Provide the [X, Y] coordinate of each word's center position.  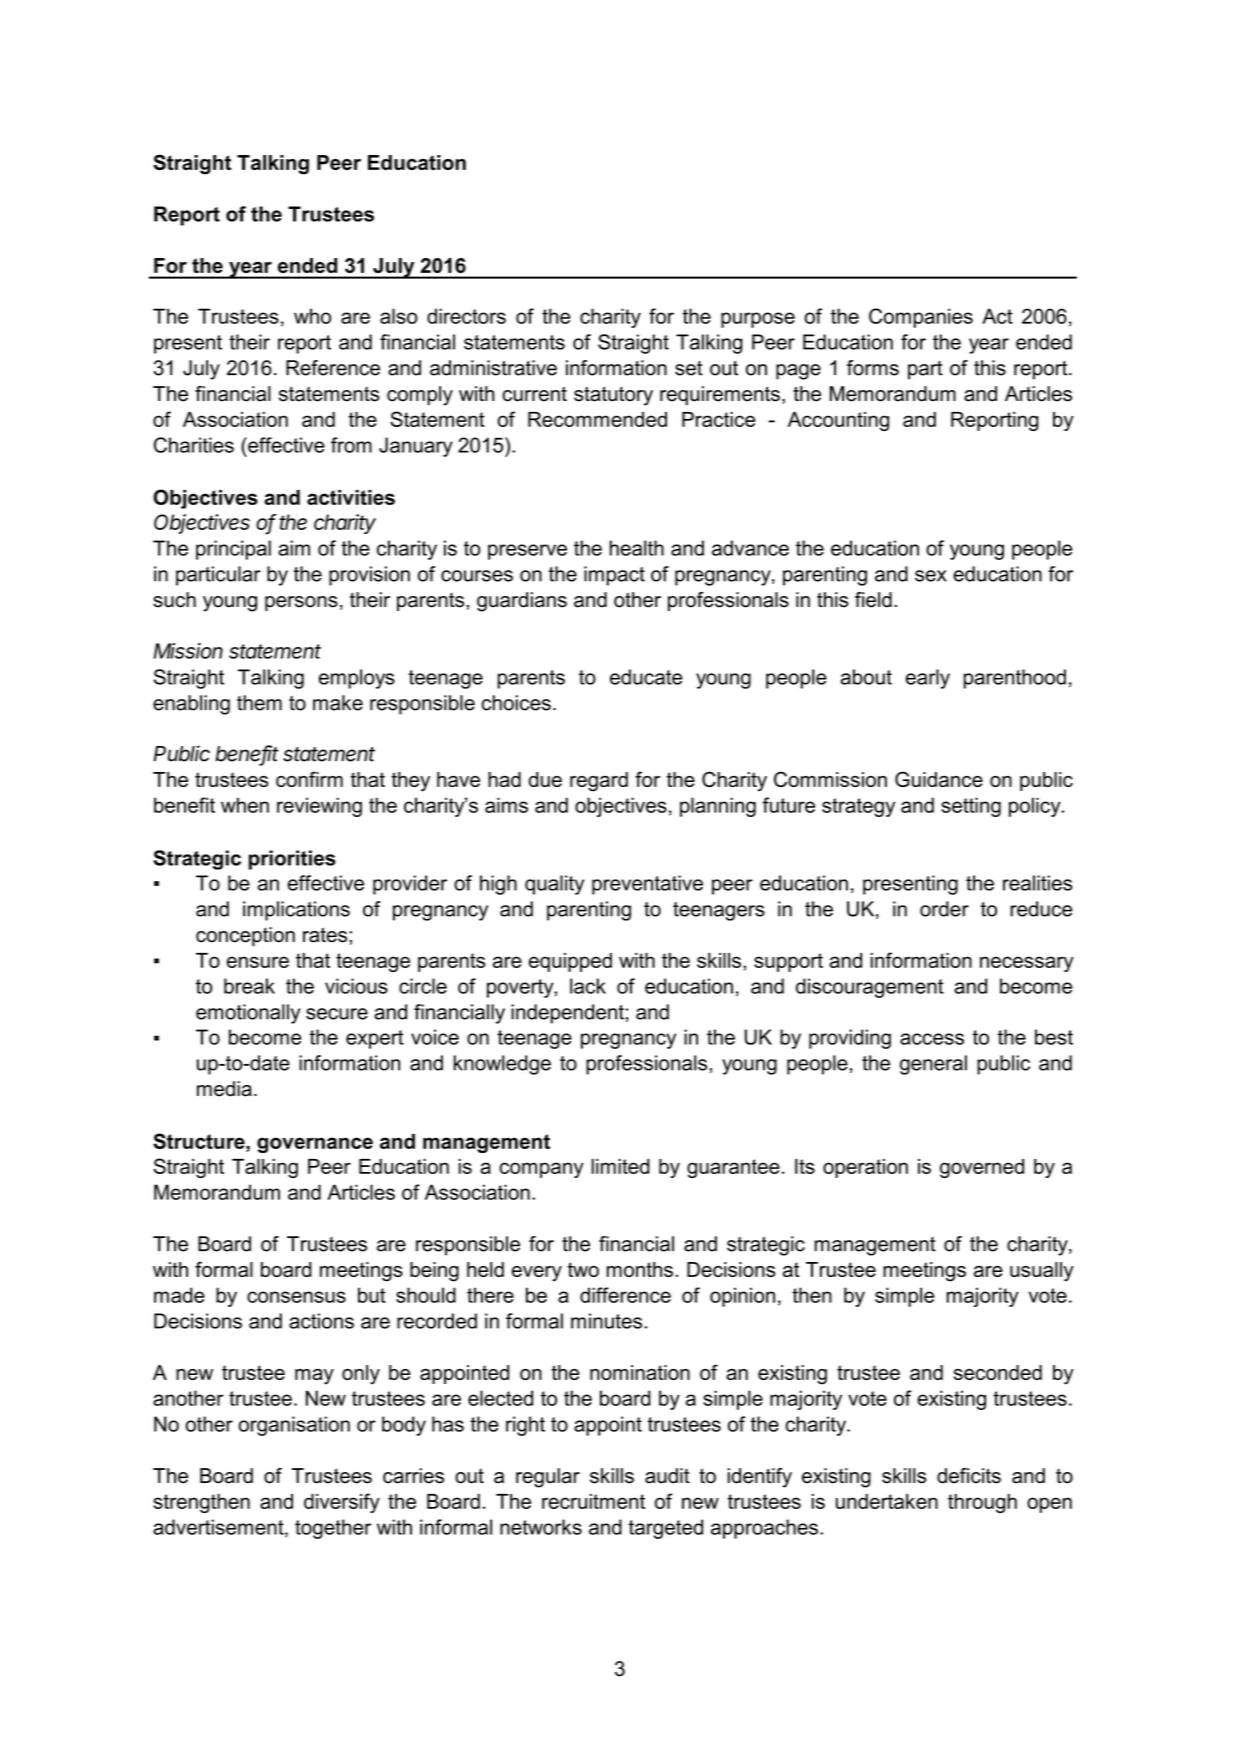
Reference [333, 368]
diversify [342, 1503]
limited [620, 1166]
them [259, 703]
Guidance [939, 779]
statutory [613, 396]
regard [599, 782]
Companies [921, 318]
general [933, 1065]
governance [315, 1145]
